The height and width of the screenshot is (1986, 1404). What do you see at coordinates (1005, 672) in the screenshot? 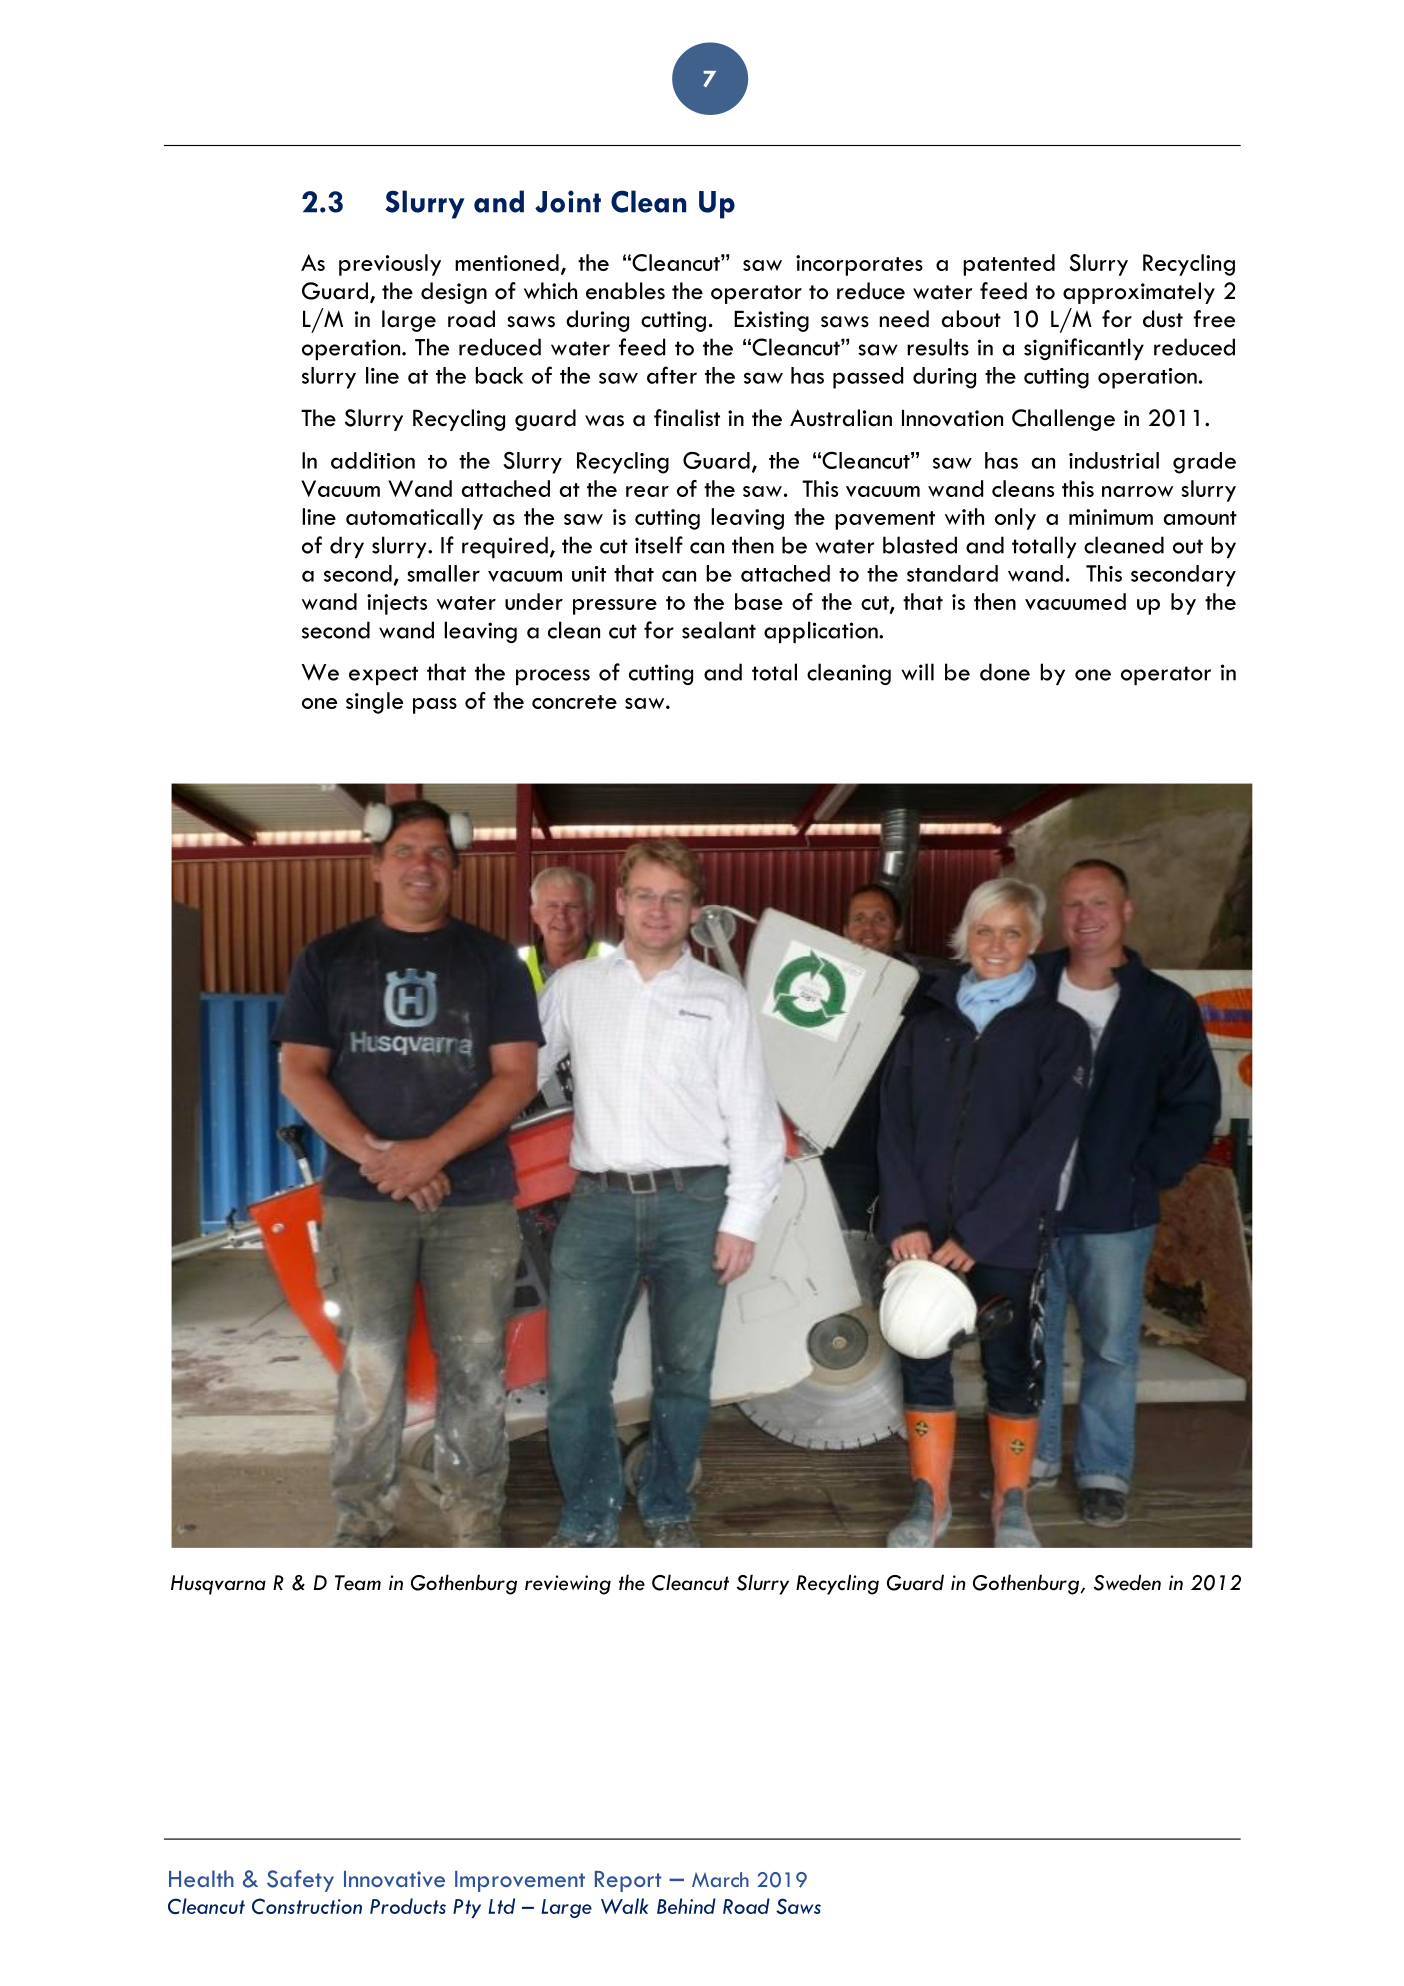
I see `done` at bounding box center [1005, 672].
